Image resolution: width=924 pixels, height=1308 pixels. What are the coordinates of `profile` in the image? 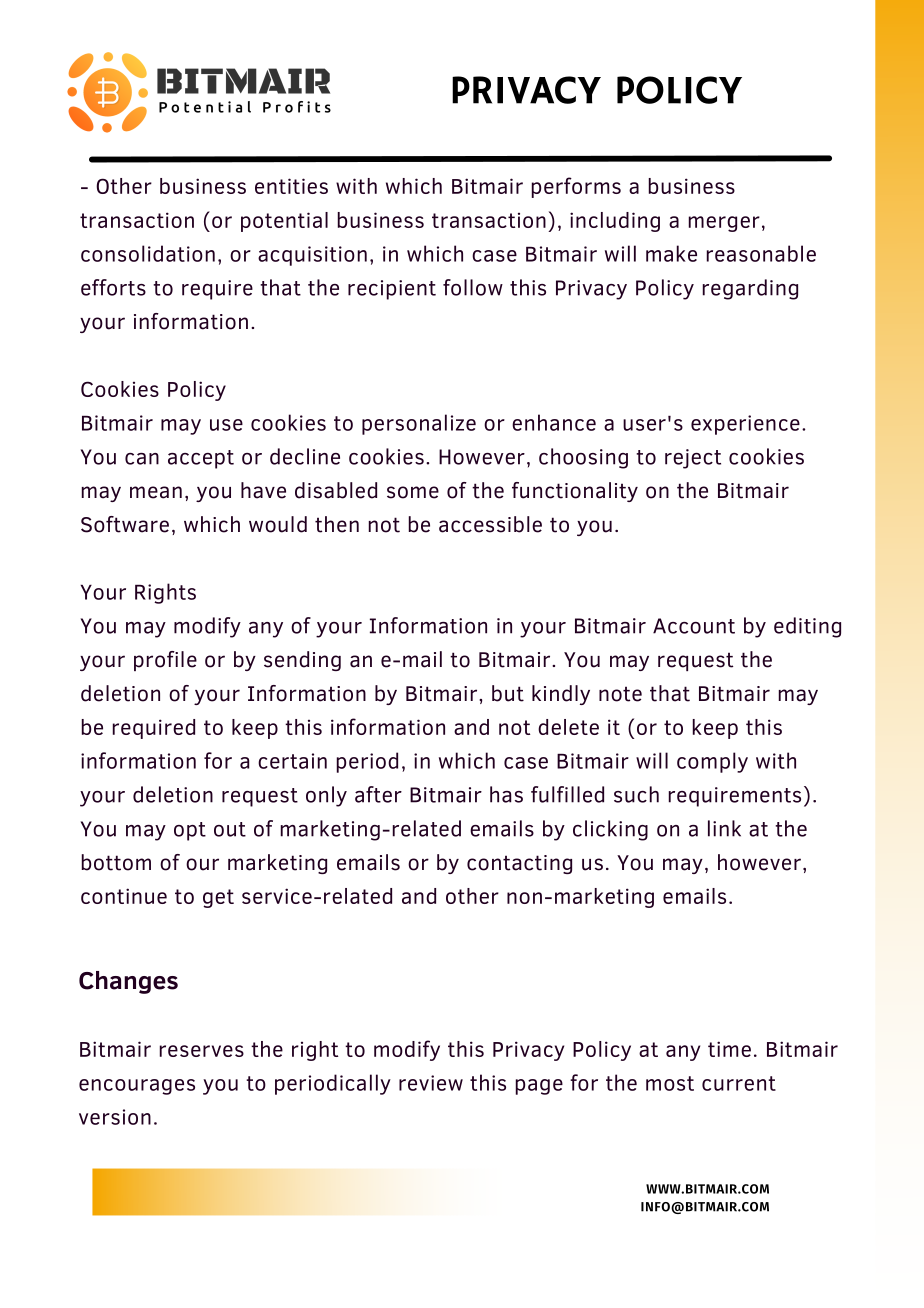 It's located at (165, 661).
